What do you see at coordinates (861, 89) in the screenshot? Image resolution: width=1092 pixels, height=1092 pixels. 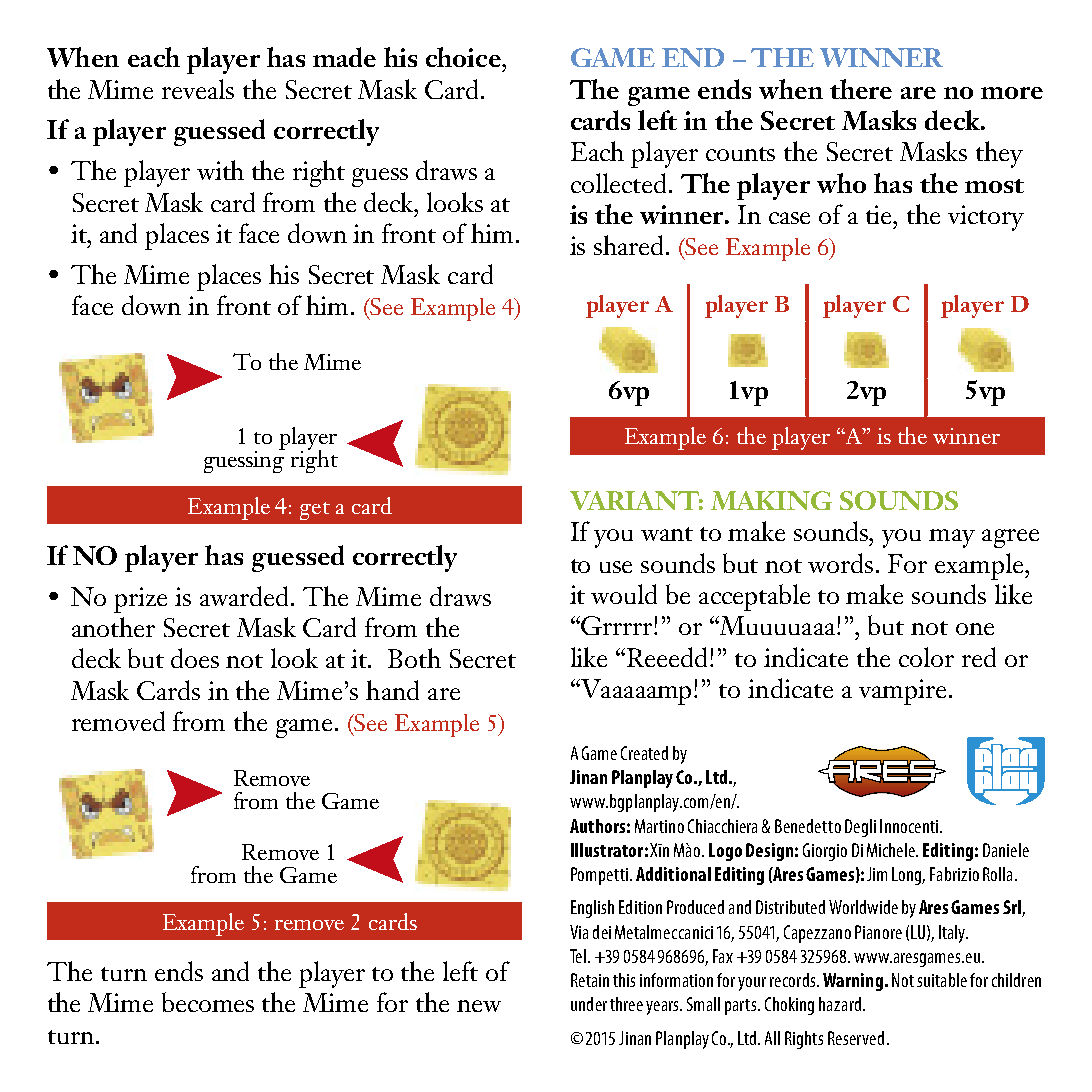 I see `there` at bounding box center [861, 89].
